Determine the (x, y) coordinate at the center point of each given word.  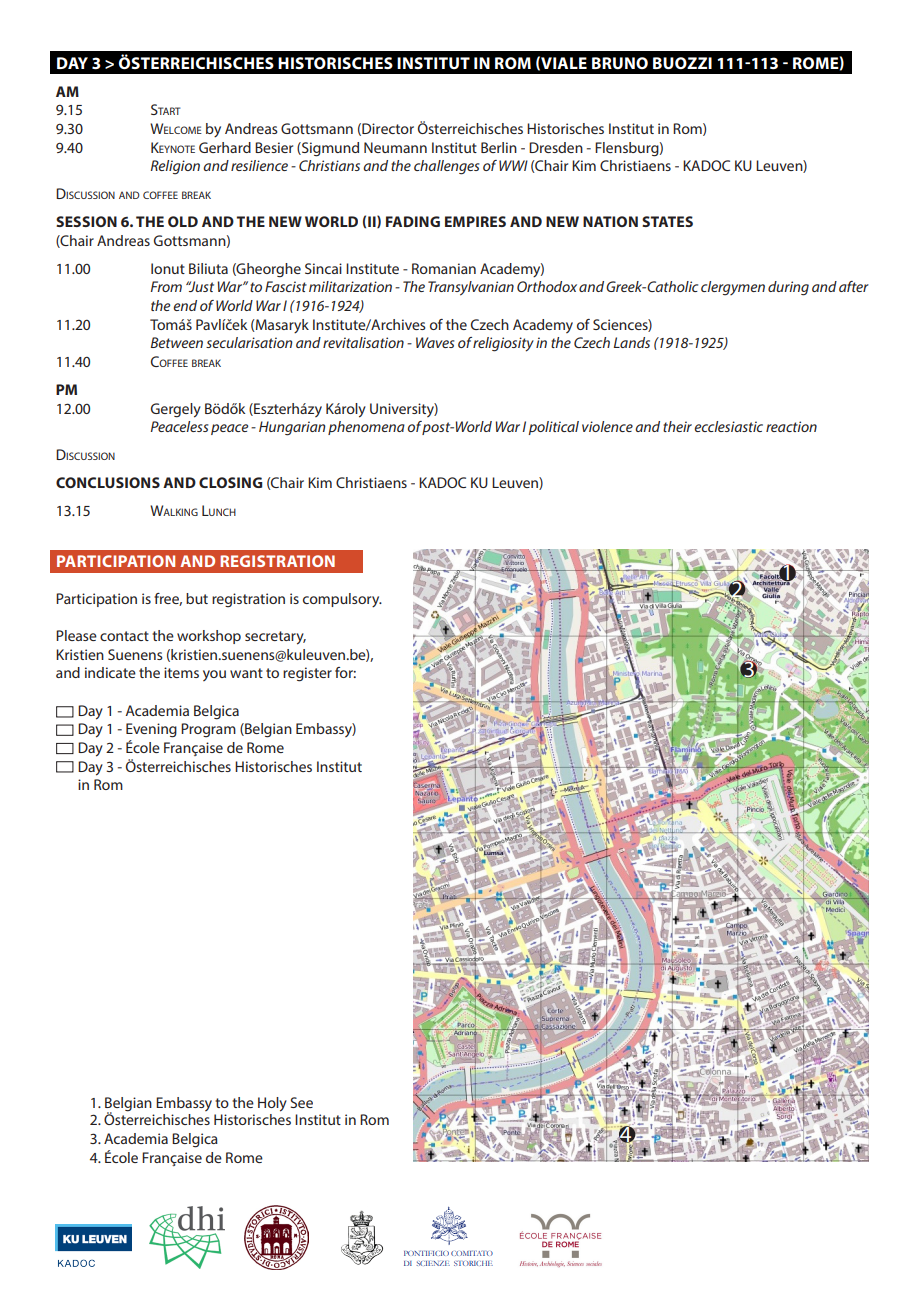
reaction (791, 426)
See (301, 1102)
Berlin (499, 147)
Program (208, 730)
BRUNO (620, 63)
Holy (272, 1104)
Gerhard (225, 147)
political (553, 428)
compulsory (342, 600)
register (307, 674)
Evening (151, 730)
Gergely (176, 410)
